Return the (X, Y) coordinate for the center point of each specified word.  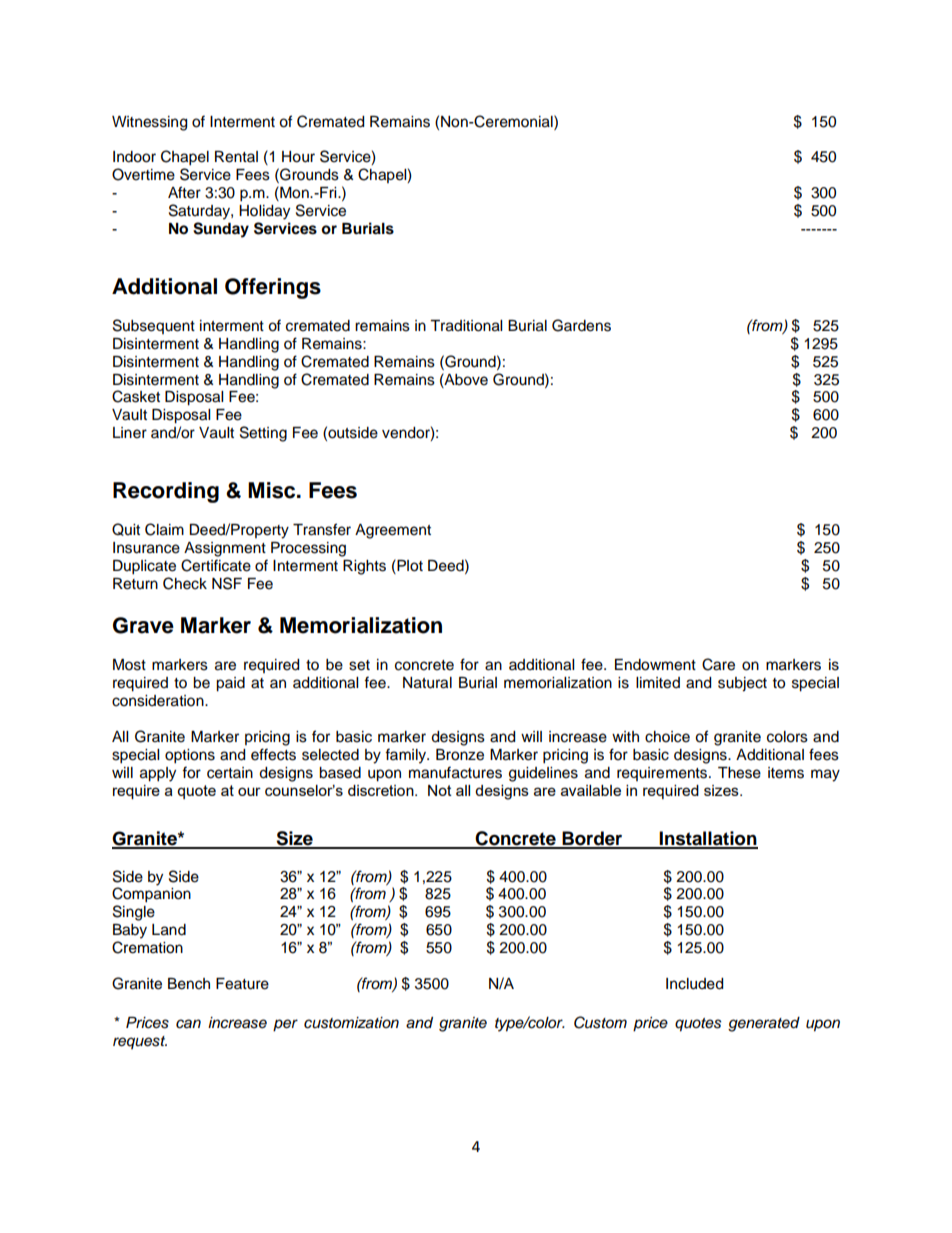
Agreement (393, 531)
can (188, 1024)
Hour (298, 157)
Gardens (581, 325)
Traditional (466, 326)
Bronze (460, 755)
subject (742, 684)
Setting (263, 434)
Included (694, 984)
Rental (236, 157)
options (190, 756)
